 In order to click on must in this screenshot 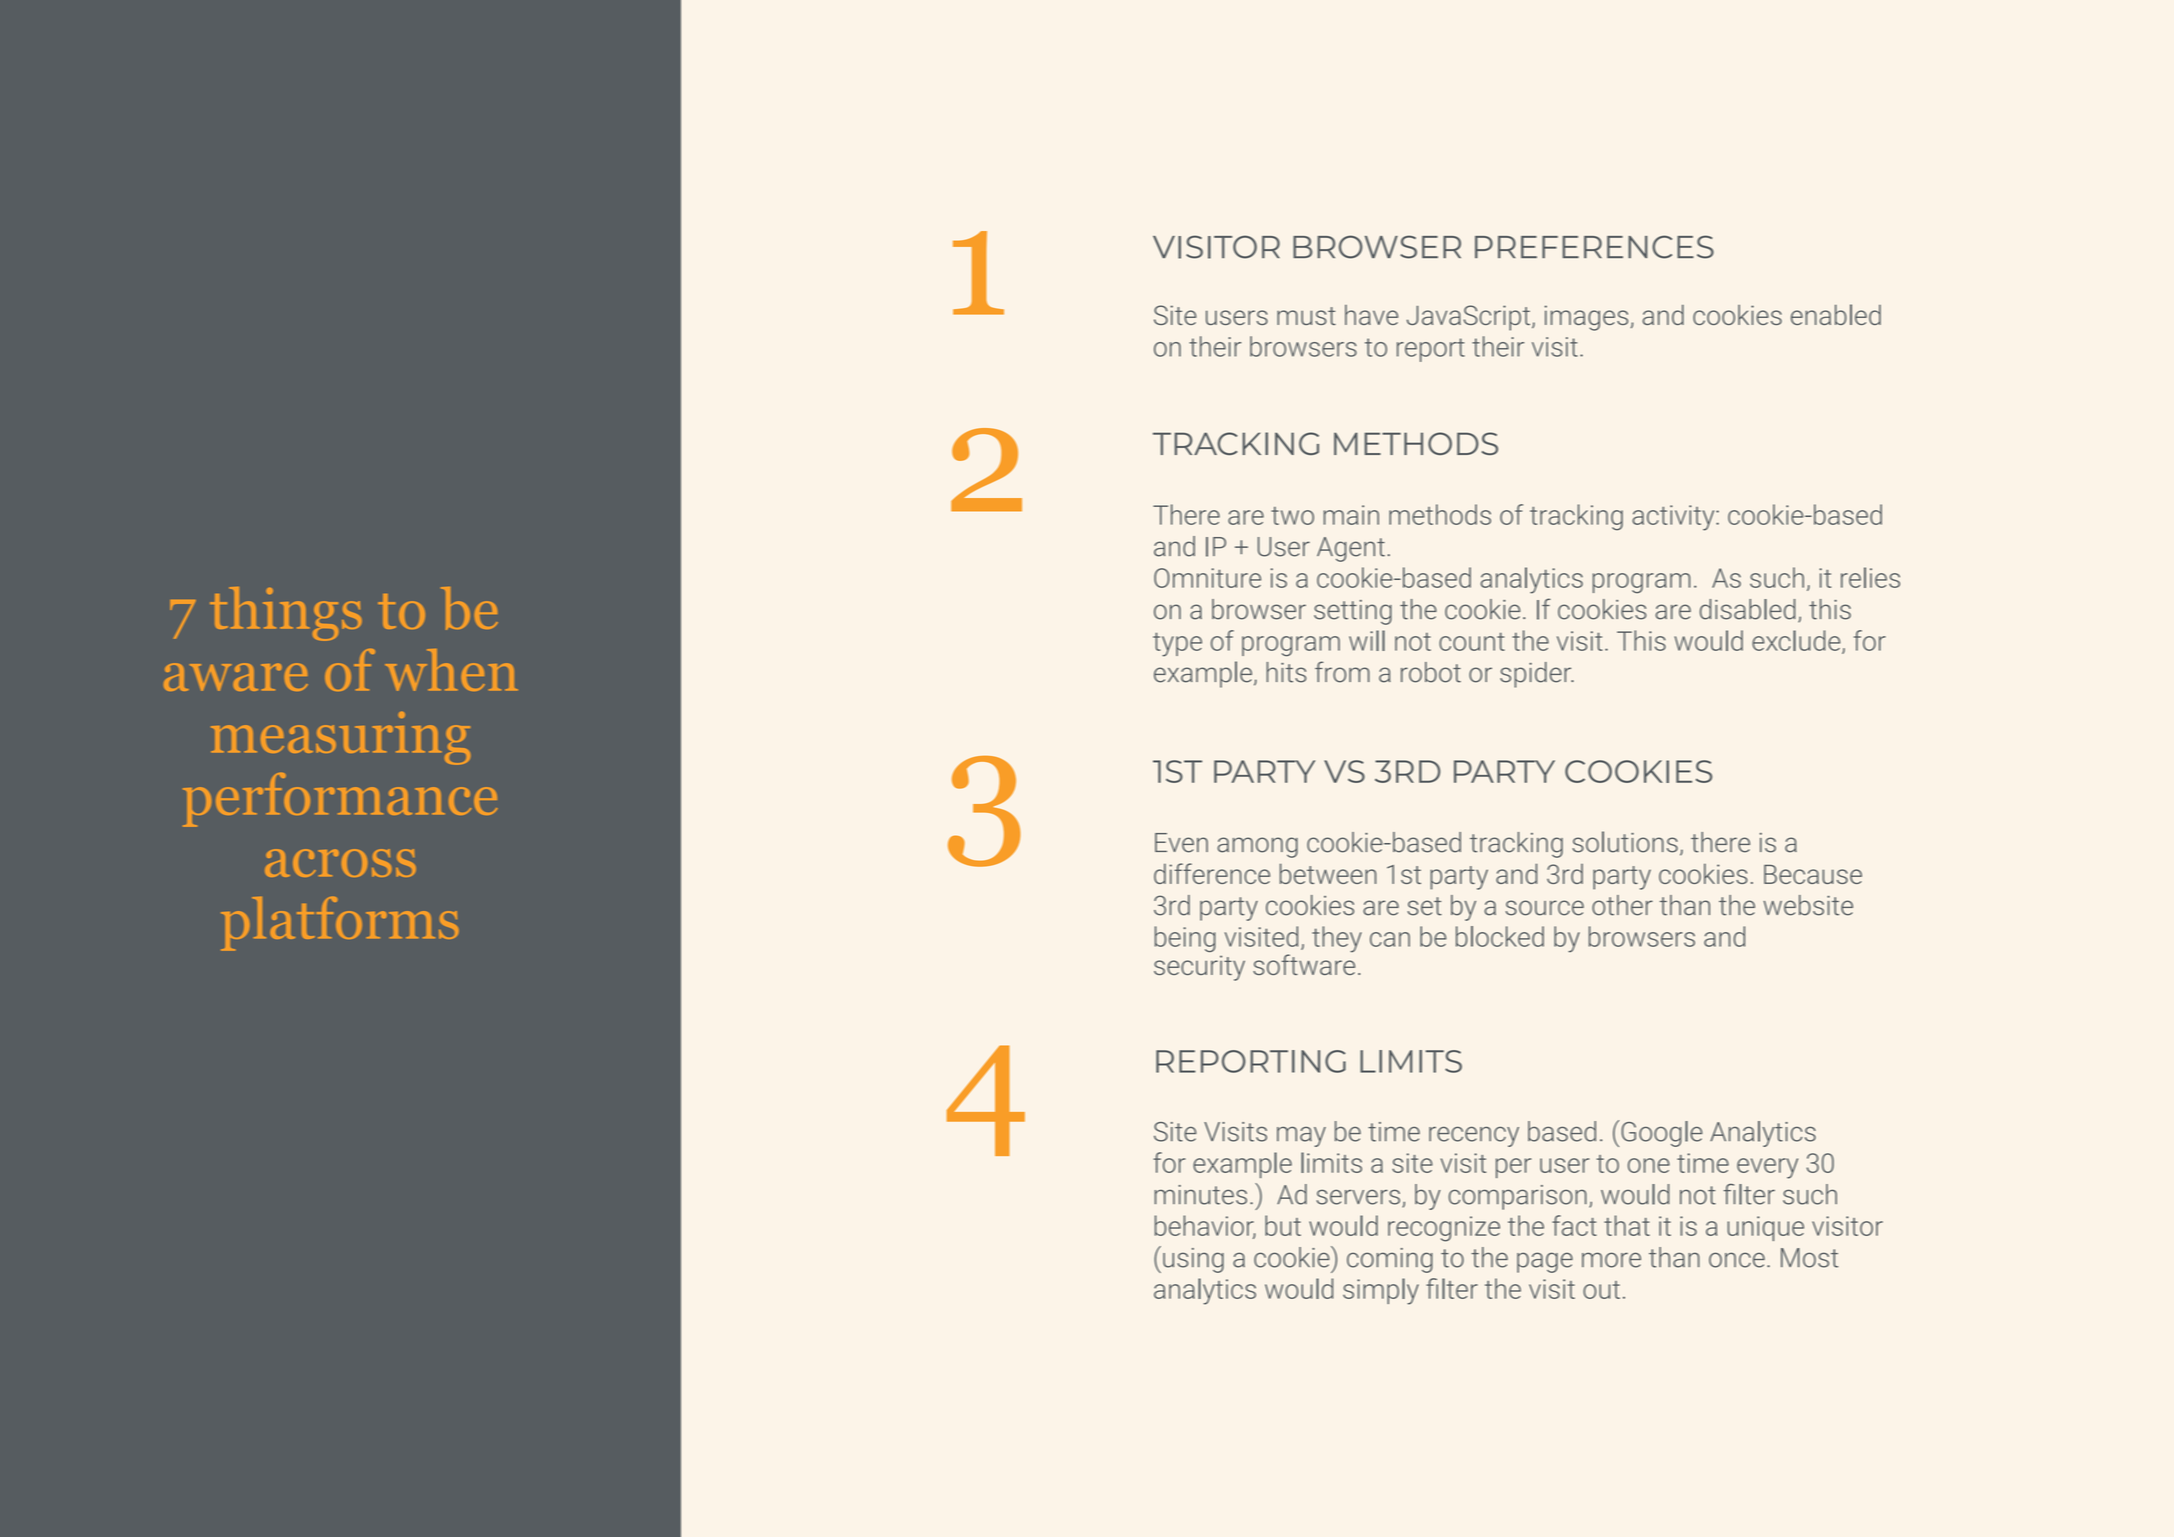, I will do `click(1306, 316)`.
